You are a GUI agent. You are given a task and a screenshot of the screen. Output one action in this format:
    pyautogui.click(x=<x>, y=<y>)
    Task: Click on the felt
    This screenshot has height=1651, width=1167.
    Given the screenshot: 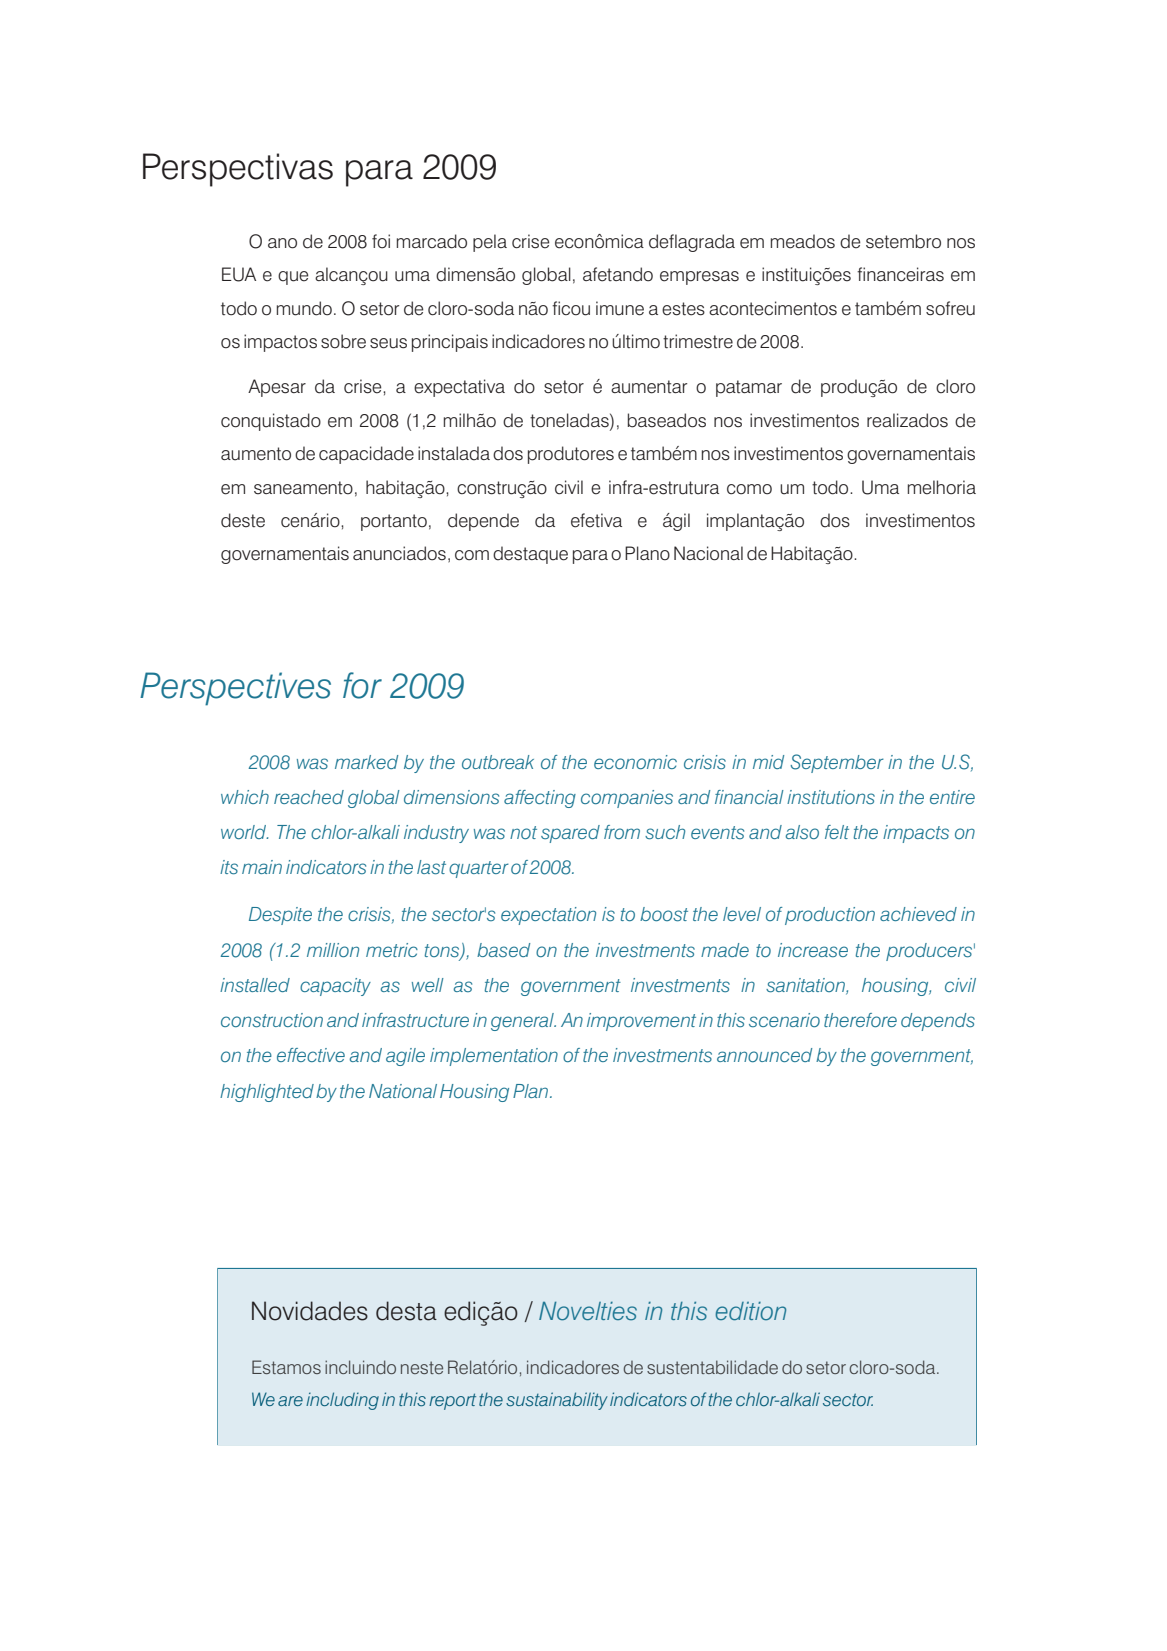 What is the action you would take?
    pyautogui.click(x=837, y=832)
